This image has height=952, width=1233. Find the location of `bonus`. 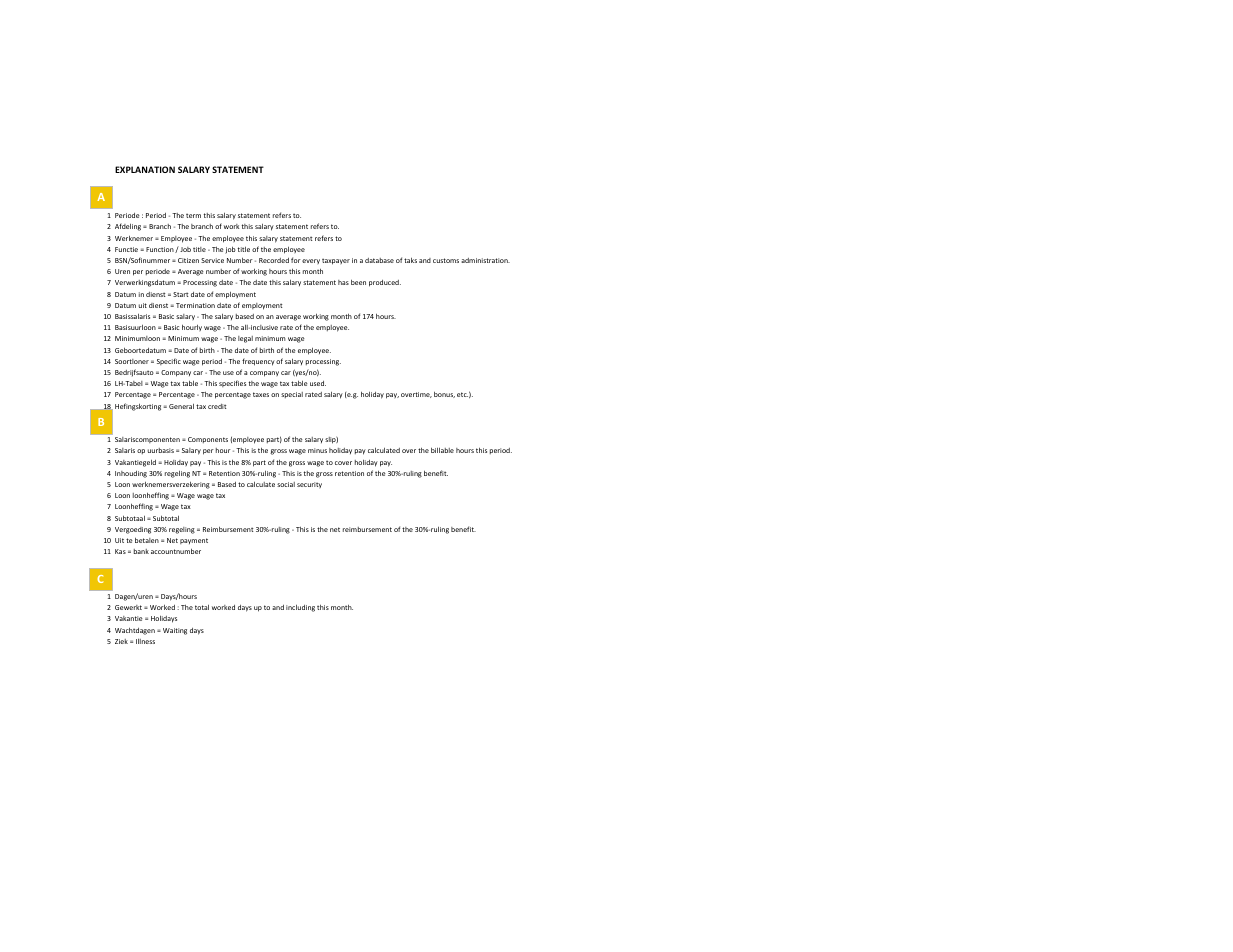

bonus is located at coordinates (444, 394).
